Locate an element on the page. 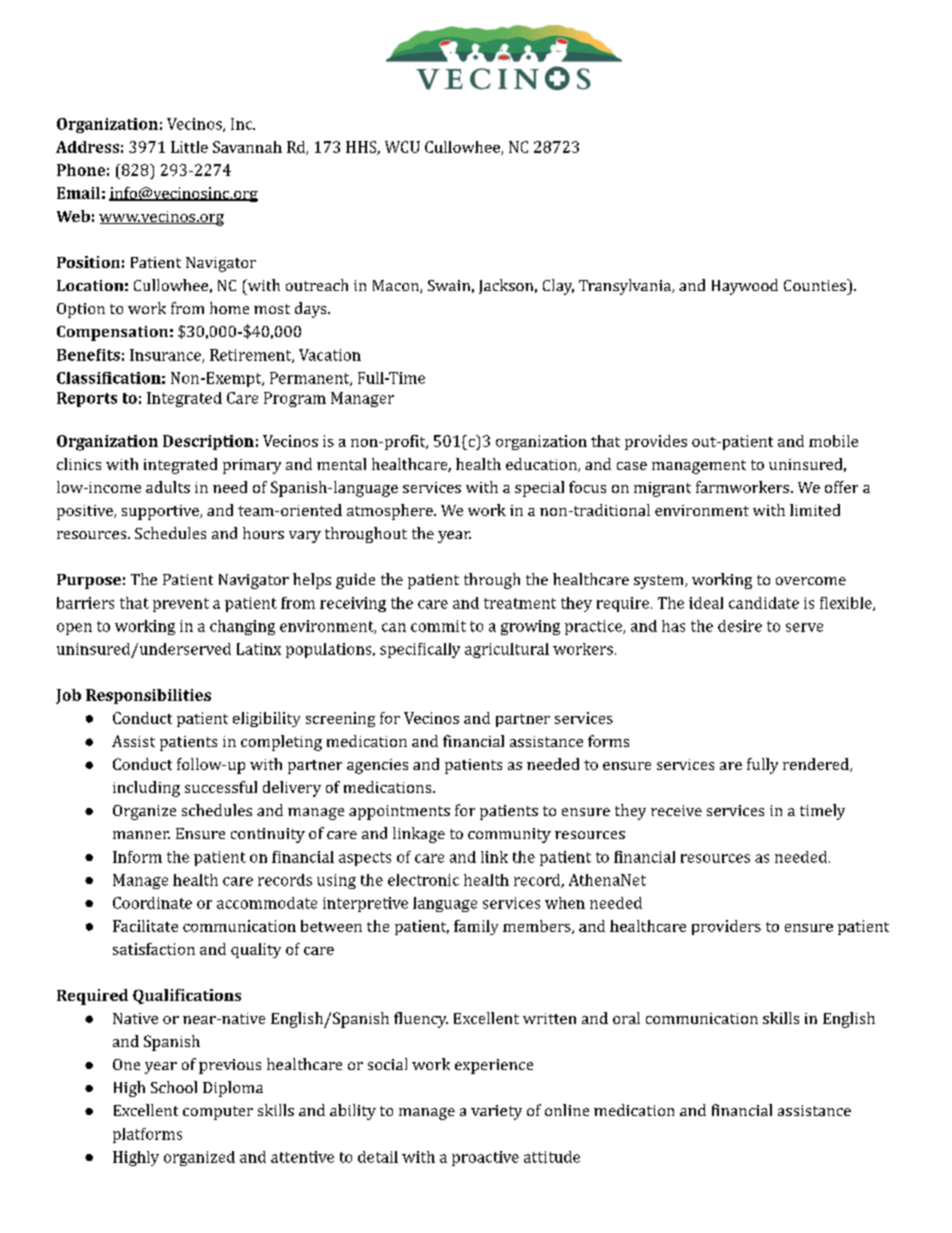  Clay is located at coordinates (558, 287).
